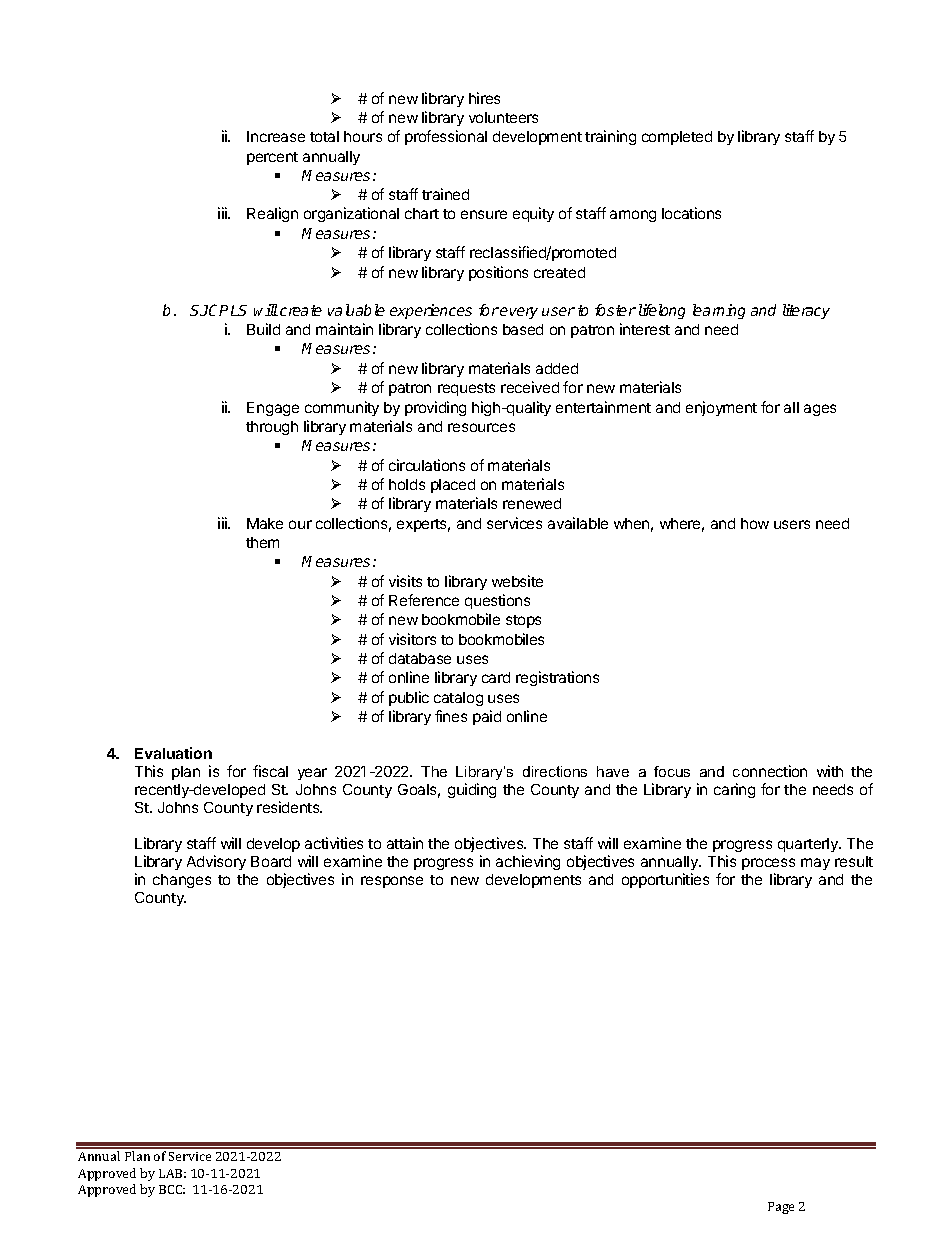  I want to click on process, so click(768, 864).
